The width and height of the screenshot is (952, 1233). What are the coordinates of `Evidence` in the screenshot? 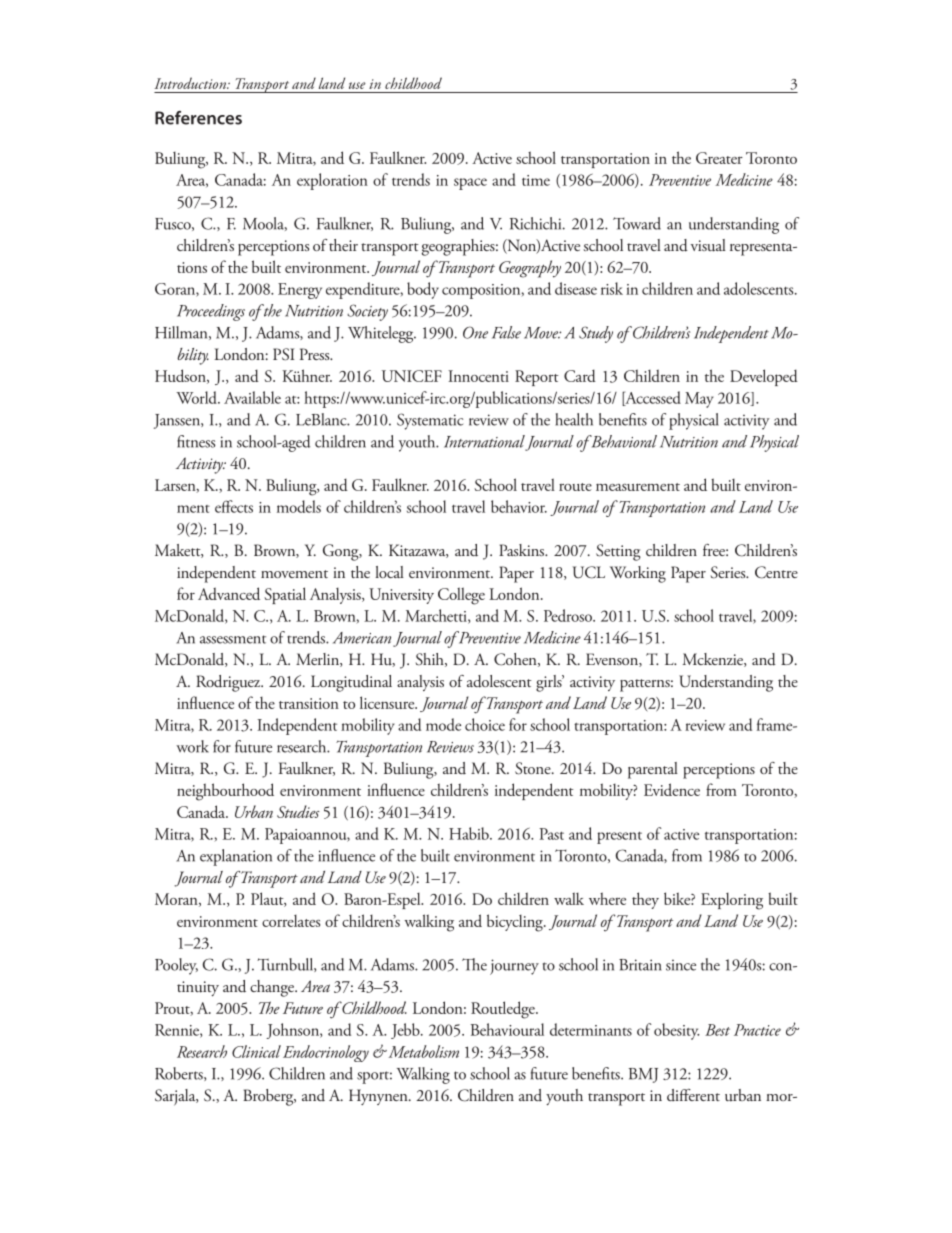 It's located at (672, 789).
